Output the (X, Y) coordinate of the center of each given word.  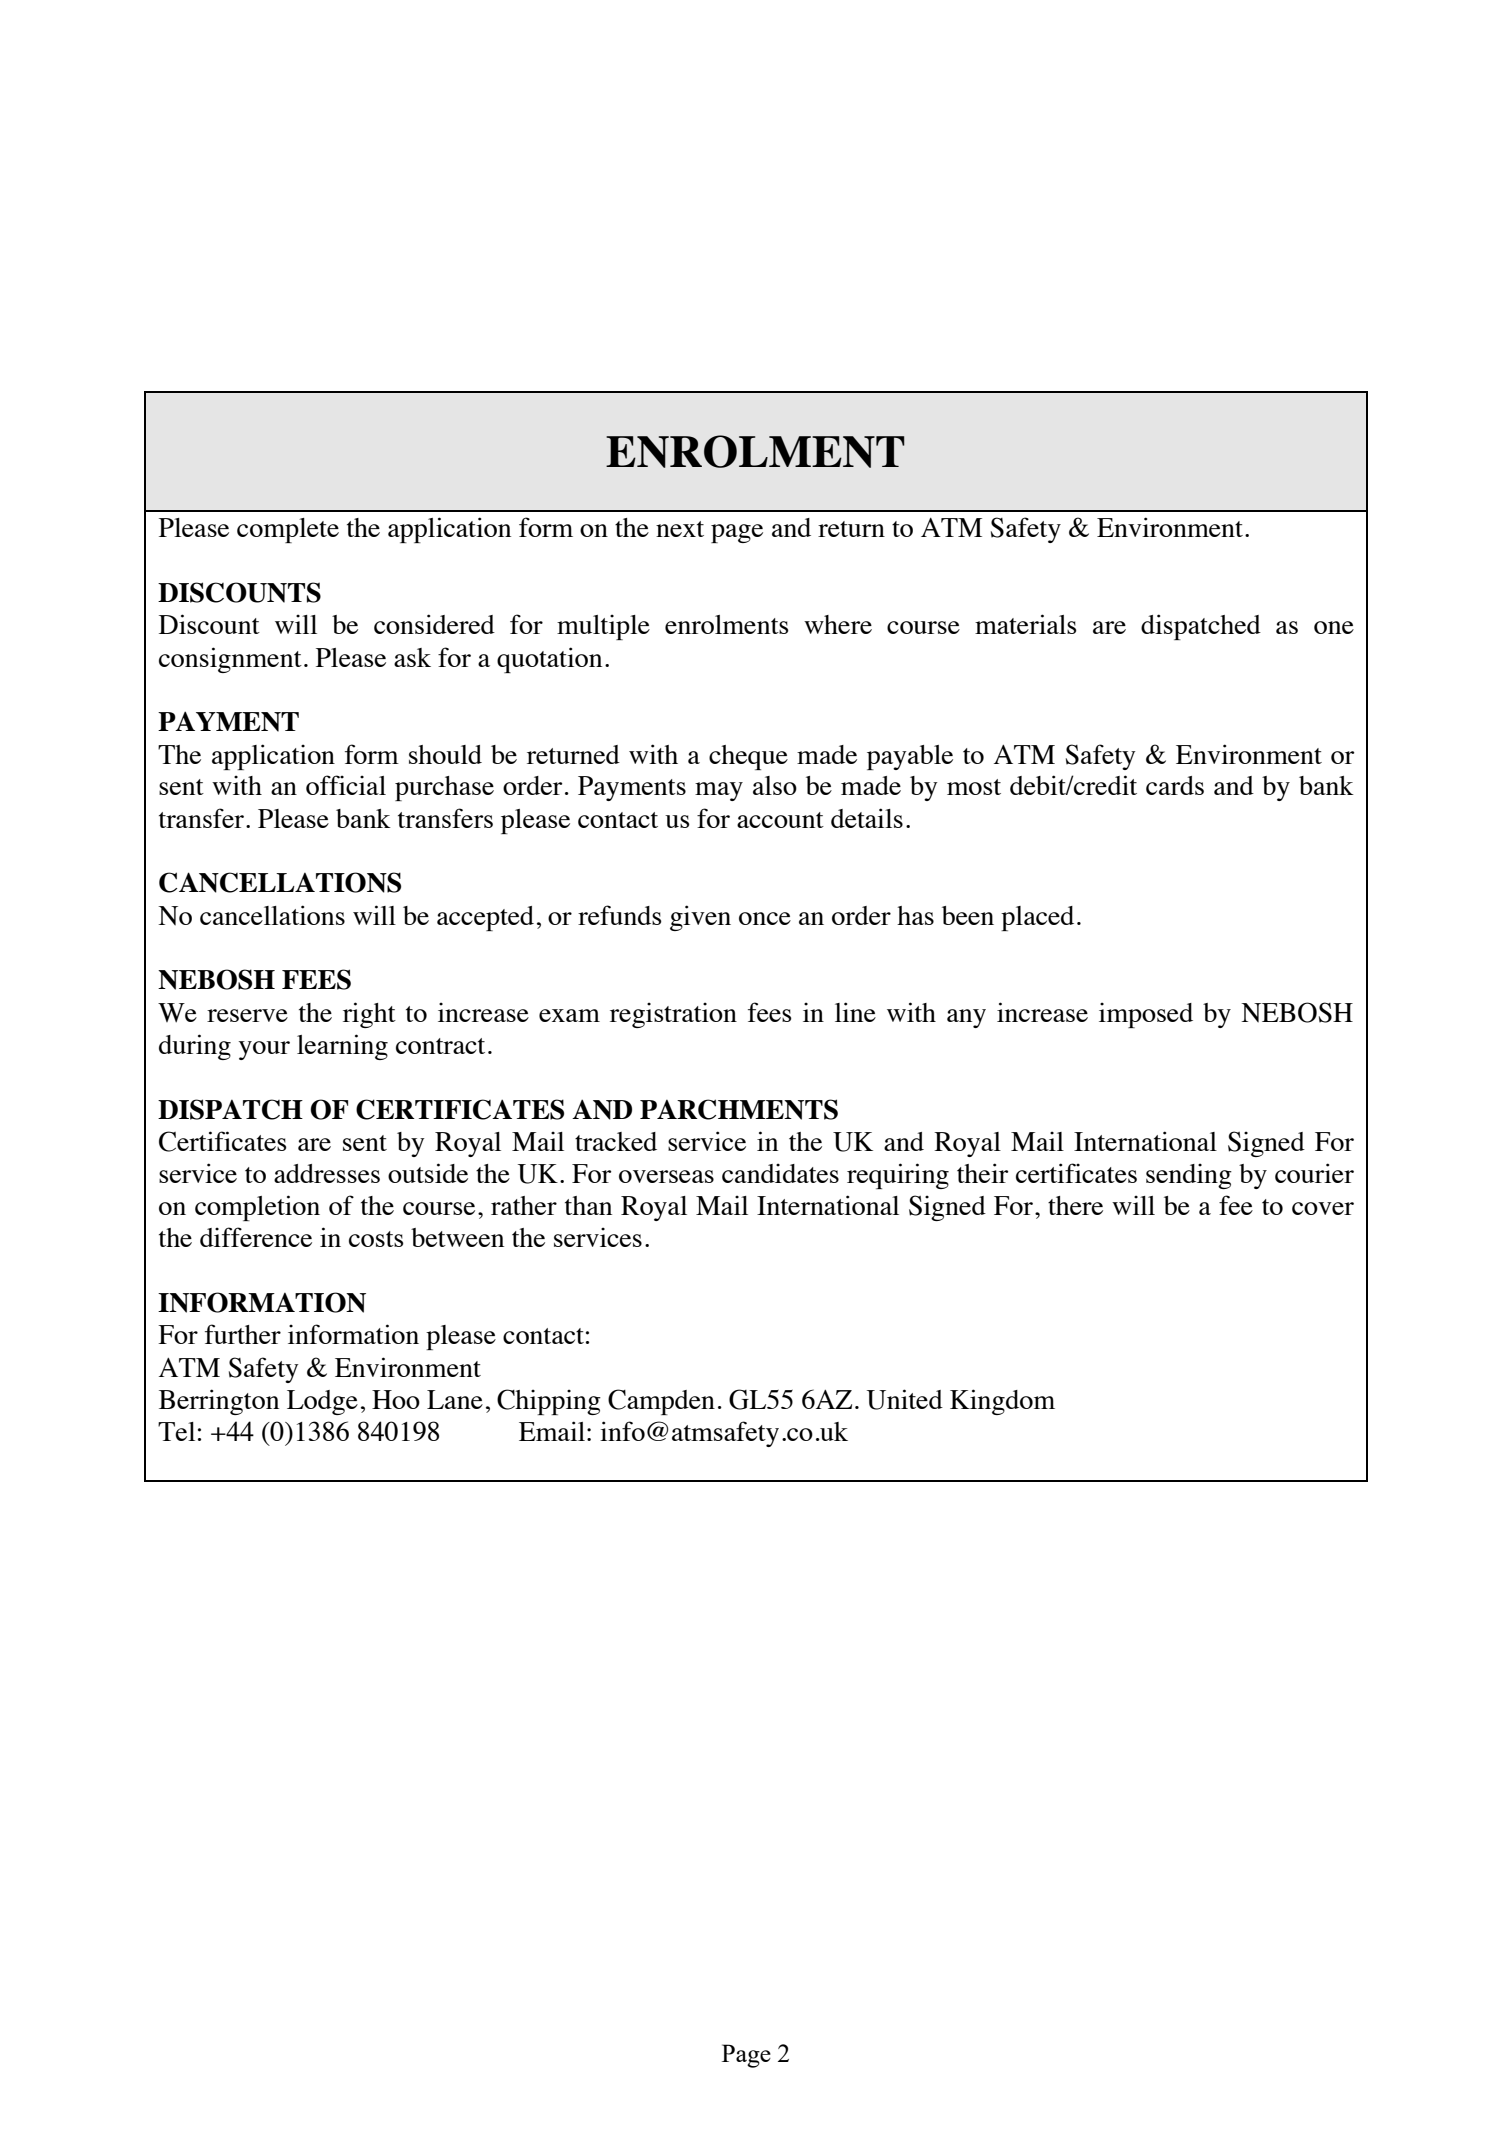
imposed (1146, 1015)
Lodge (322, 1402)
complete (288, 530)
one (1334, 627)
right (369, 1015)
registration (673, 1015)
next (680, 529)
